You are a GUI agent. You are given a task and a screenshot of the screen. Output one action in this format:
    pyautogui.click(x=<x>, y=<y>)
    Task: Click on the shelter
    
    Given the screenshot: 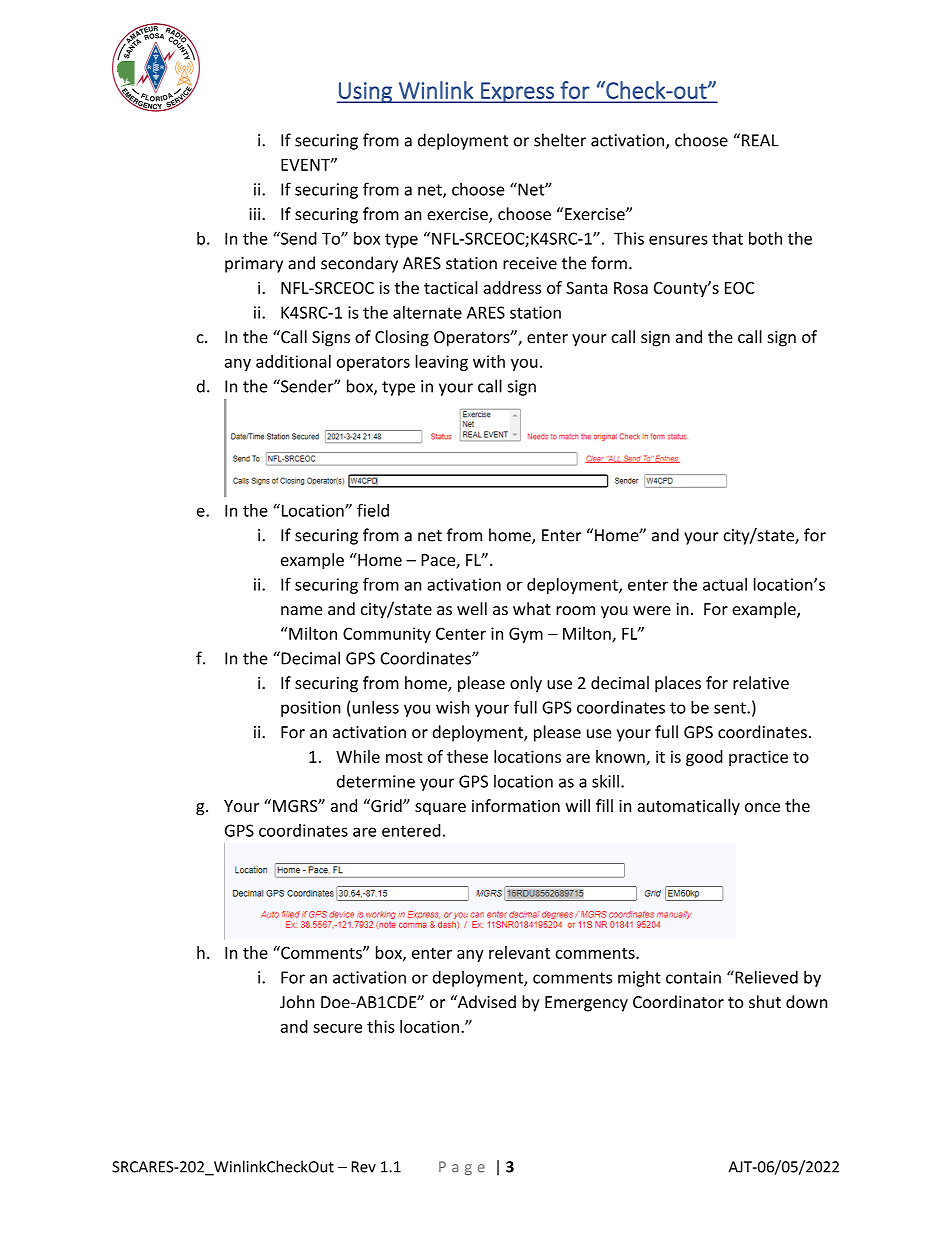 What is the action you would take?
    pyautogui.click(x=560, y=140)
